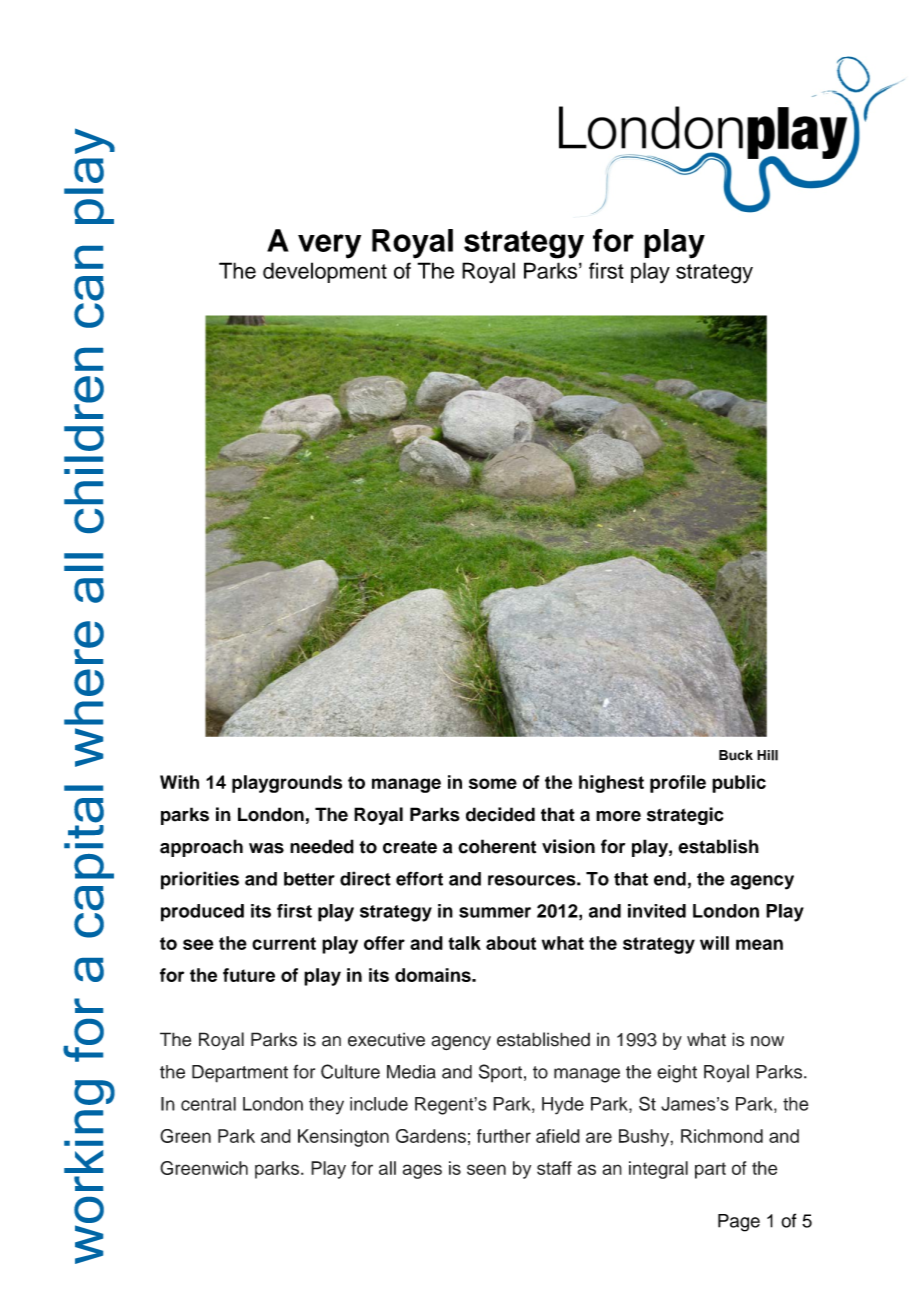 The image size is (924, 1308). What do you see at coordinates (325, 272) in the screenshot?
I see `development` at bounding box center [325, 272].
